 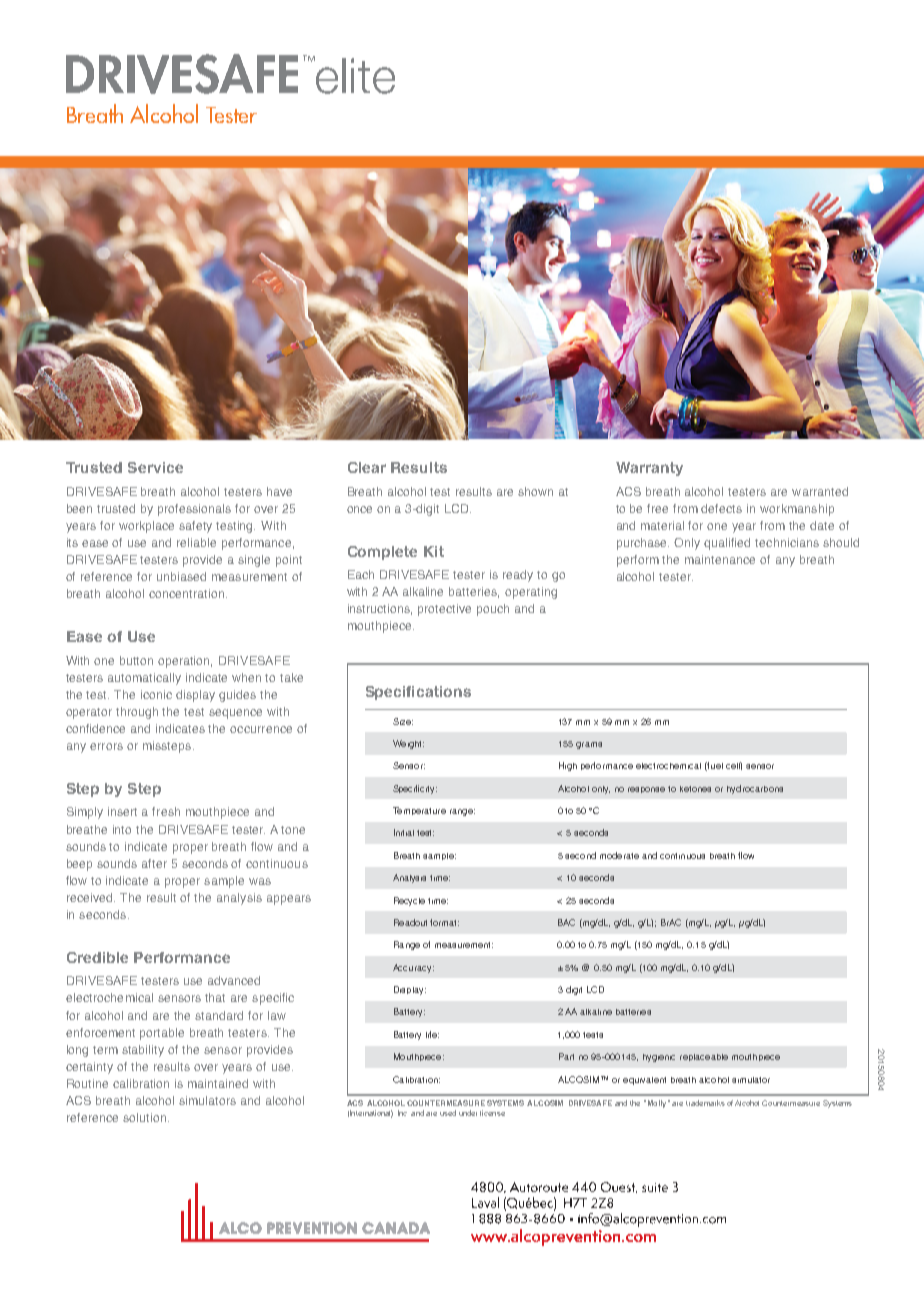 I want to click on shown, so click(x=535, y=491).
